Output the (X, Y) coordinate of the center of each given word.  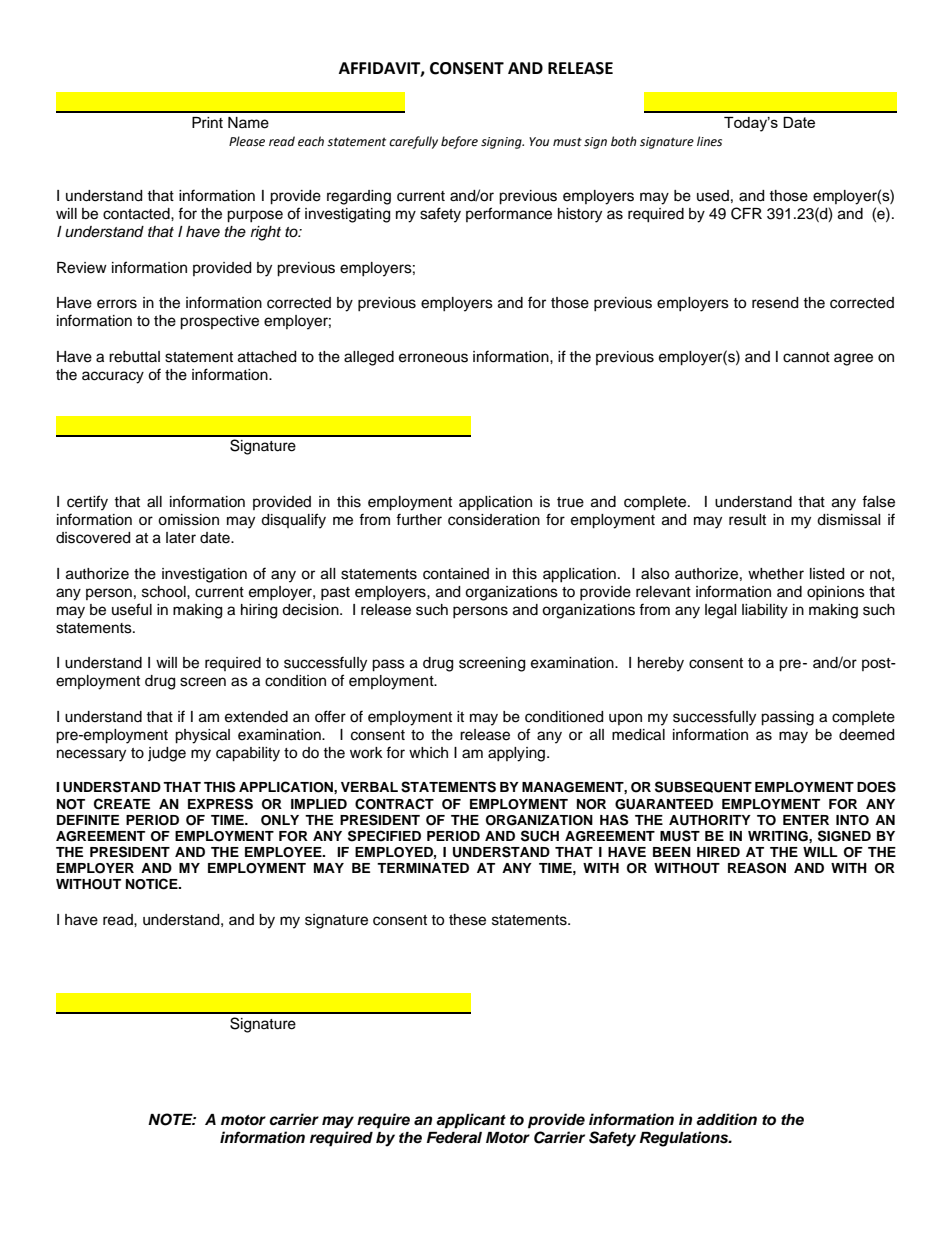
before (459, 142)
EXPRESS (220, 804)
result (747, 520)
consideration (494, 520)
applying (518, 754)
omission (188, 520)
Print (207, 122)
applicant (471, 1121)
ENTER (806, 820)
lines (709, 141)
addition (726, 1119)
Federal (454, 1138)
